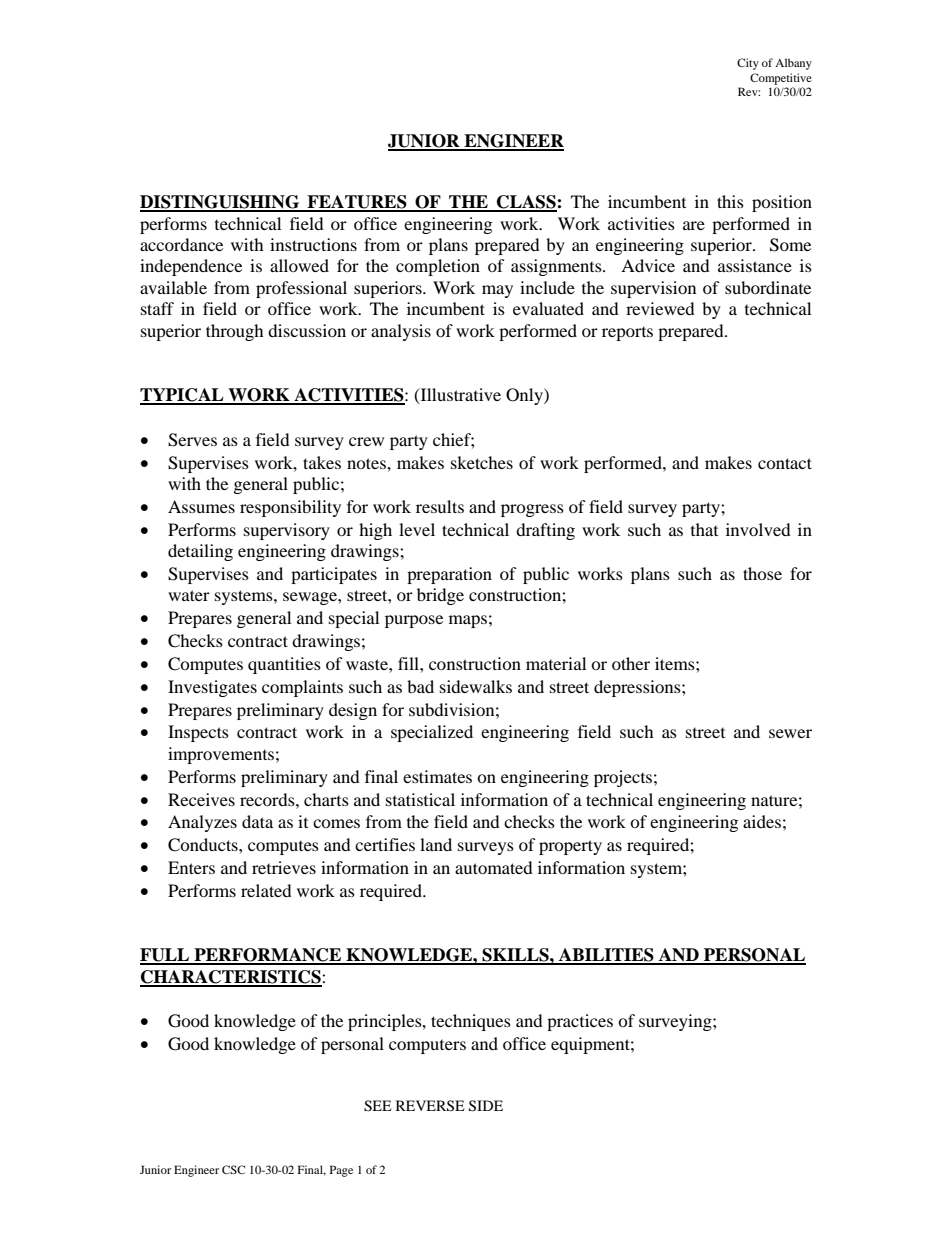  Describe the element at coordinates (526, 203) in the screenshot. I see `CLASS` at that location.
